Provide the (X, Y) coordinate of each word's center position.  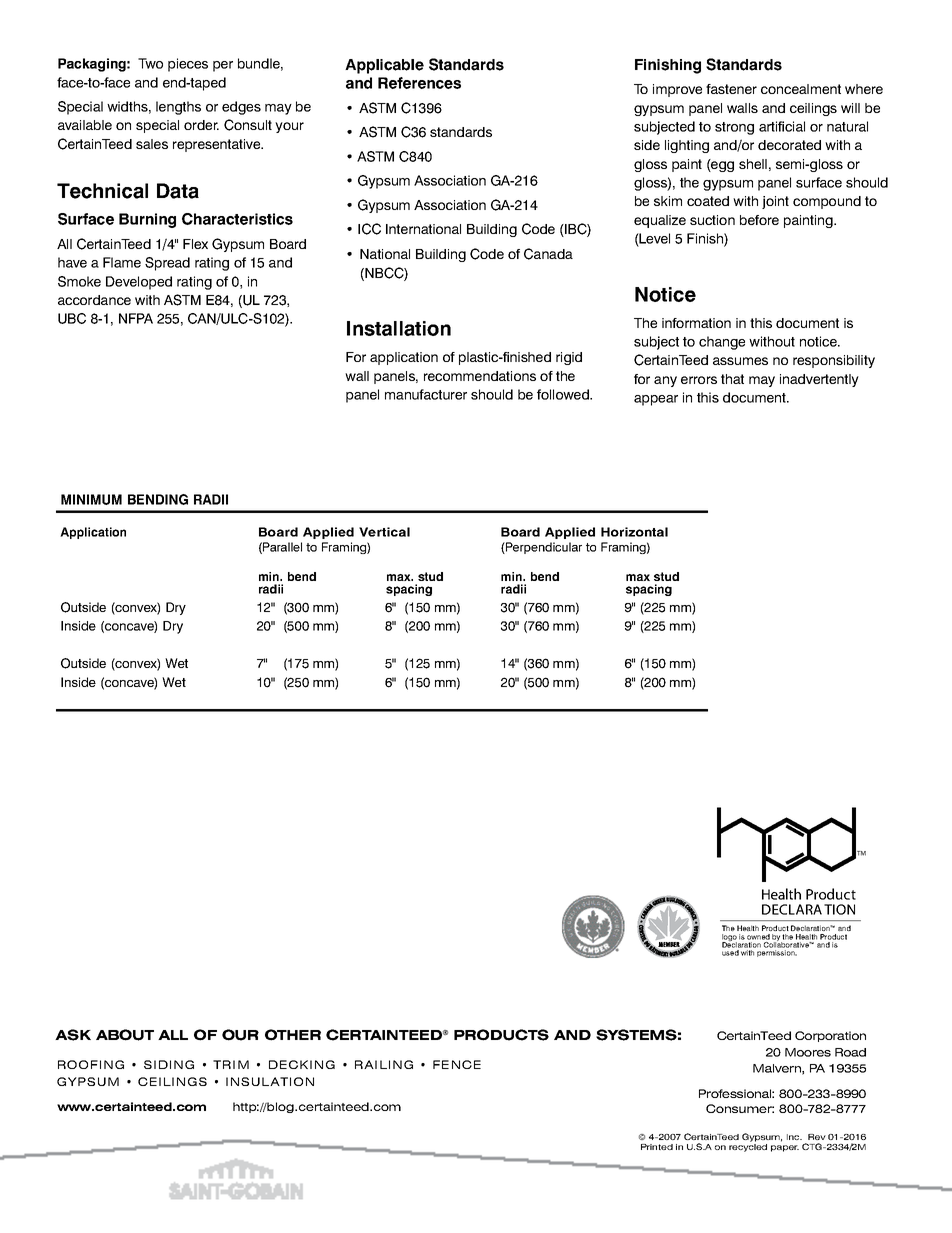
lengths (178, 108)
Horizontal (634, 532)
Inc (794, 1137)
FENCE (457, 1064)
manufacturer (426, 394)
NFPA (136, 318)
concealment (801, 89)
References (419, 83)
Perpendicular (543, 548)
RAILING (384, 1064)
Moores (808, 1052)
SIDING (169, 1064)
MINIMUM (91, 499)
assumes (740, 361)
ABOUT (125, 1035)
